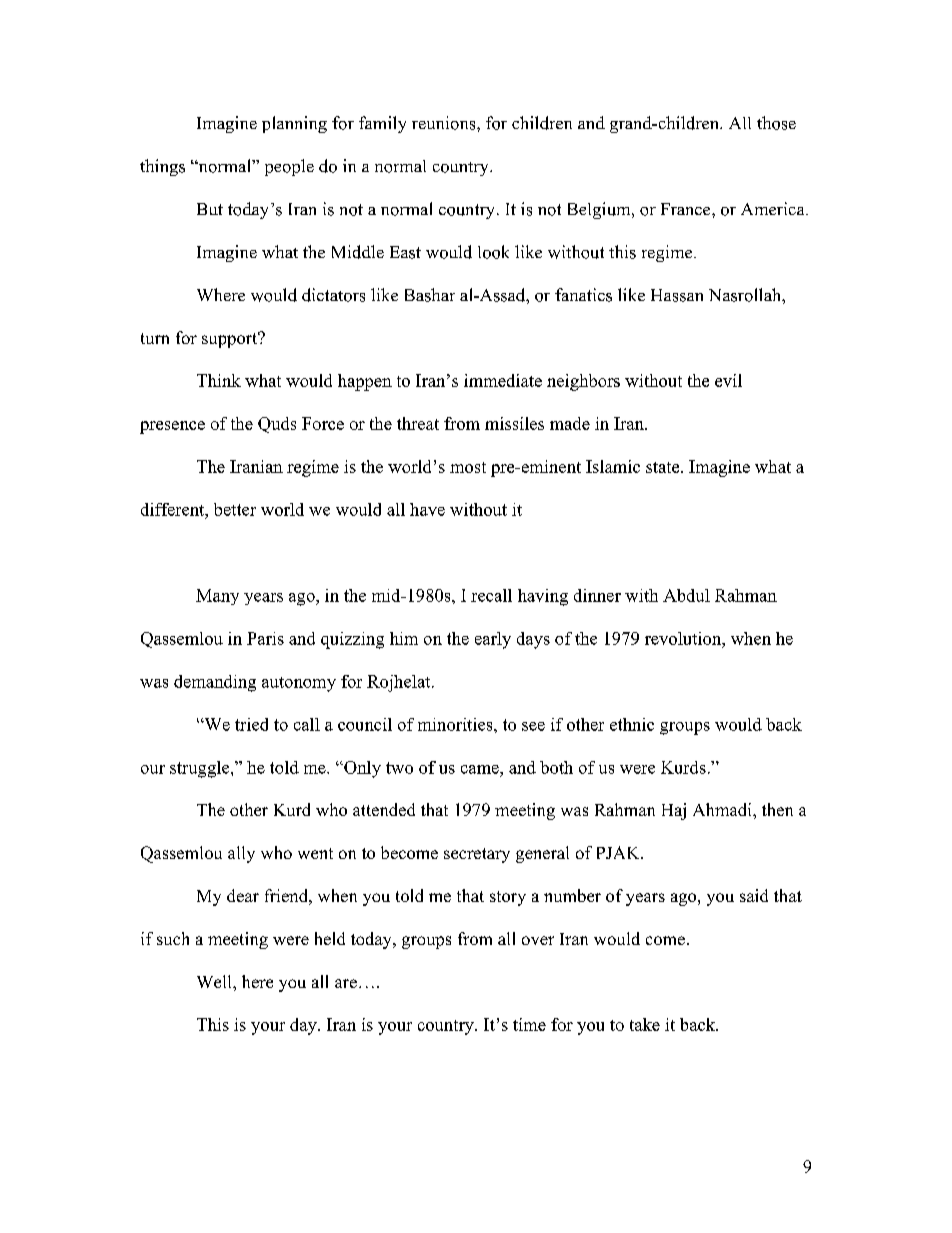  I want to click on having, so click(543, 597).
